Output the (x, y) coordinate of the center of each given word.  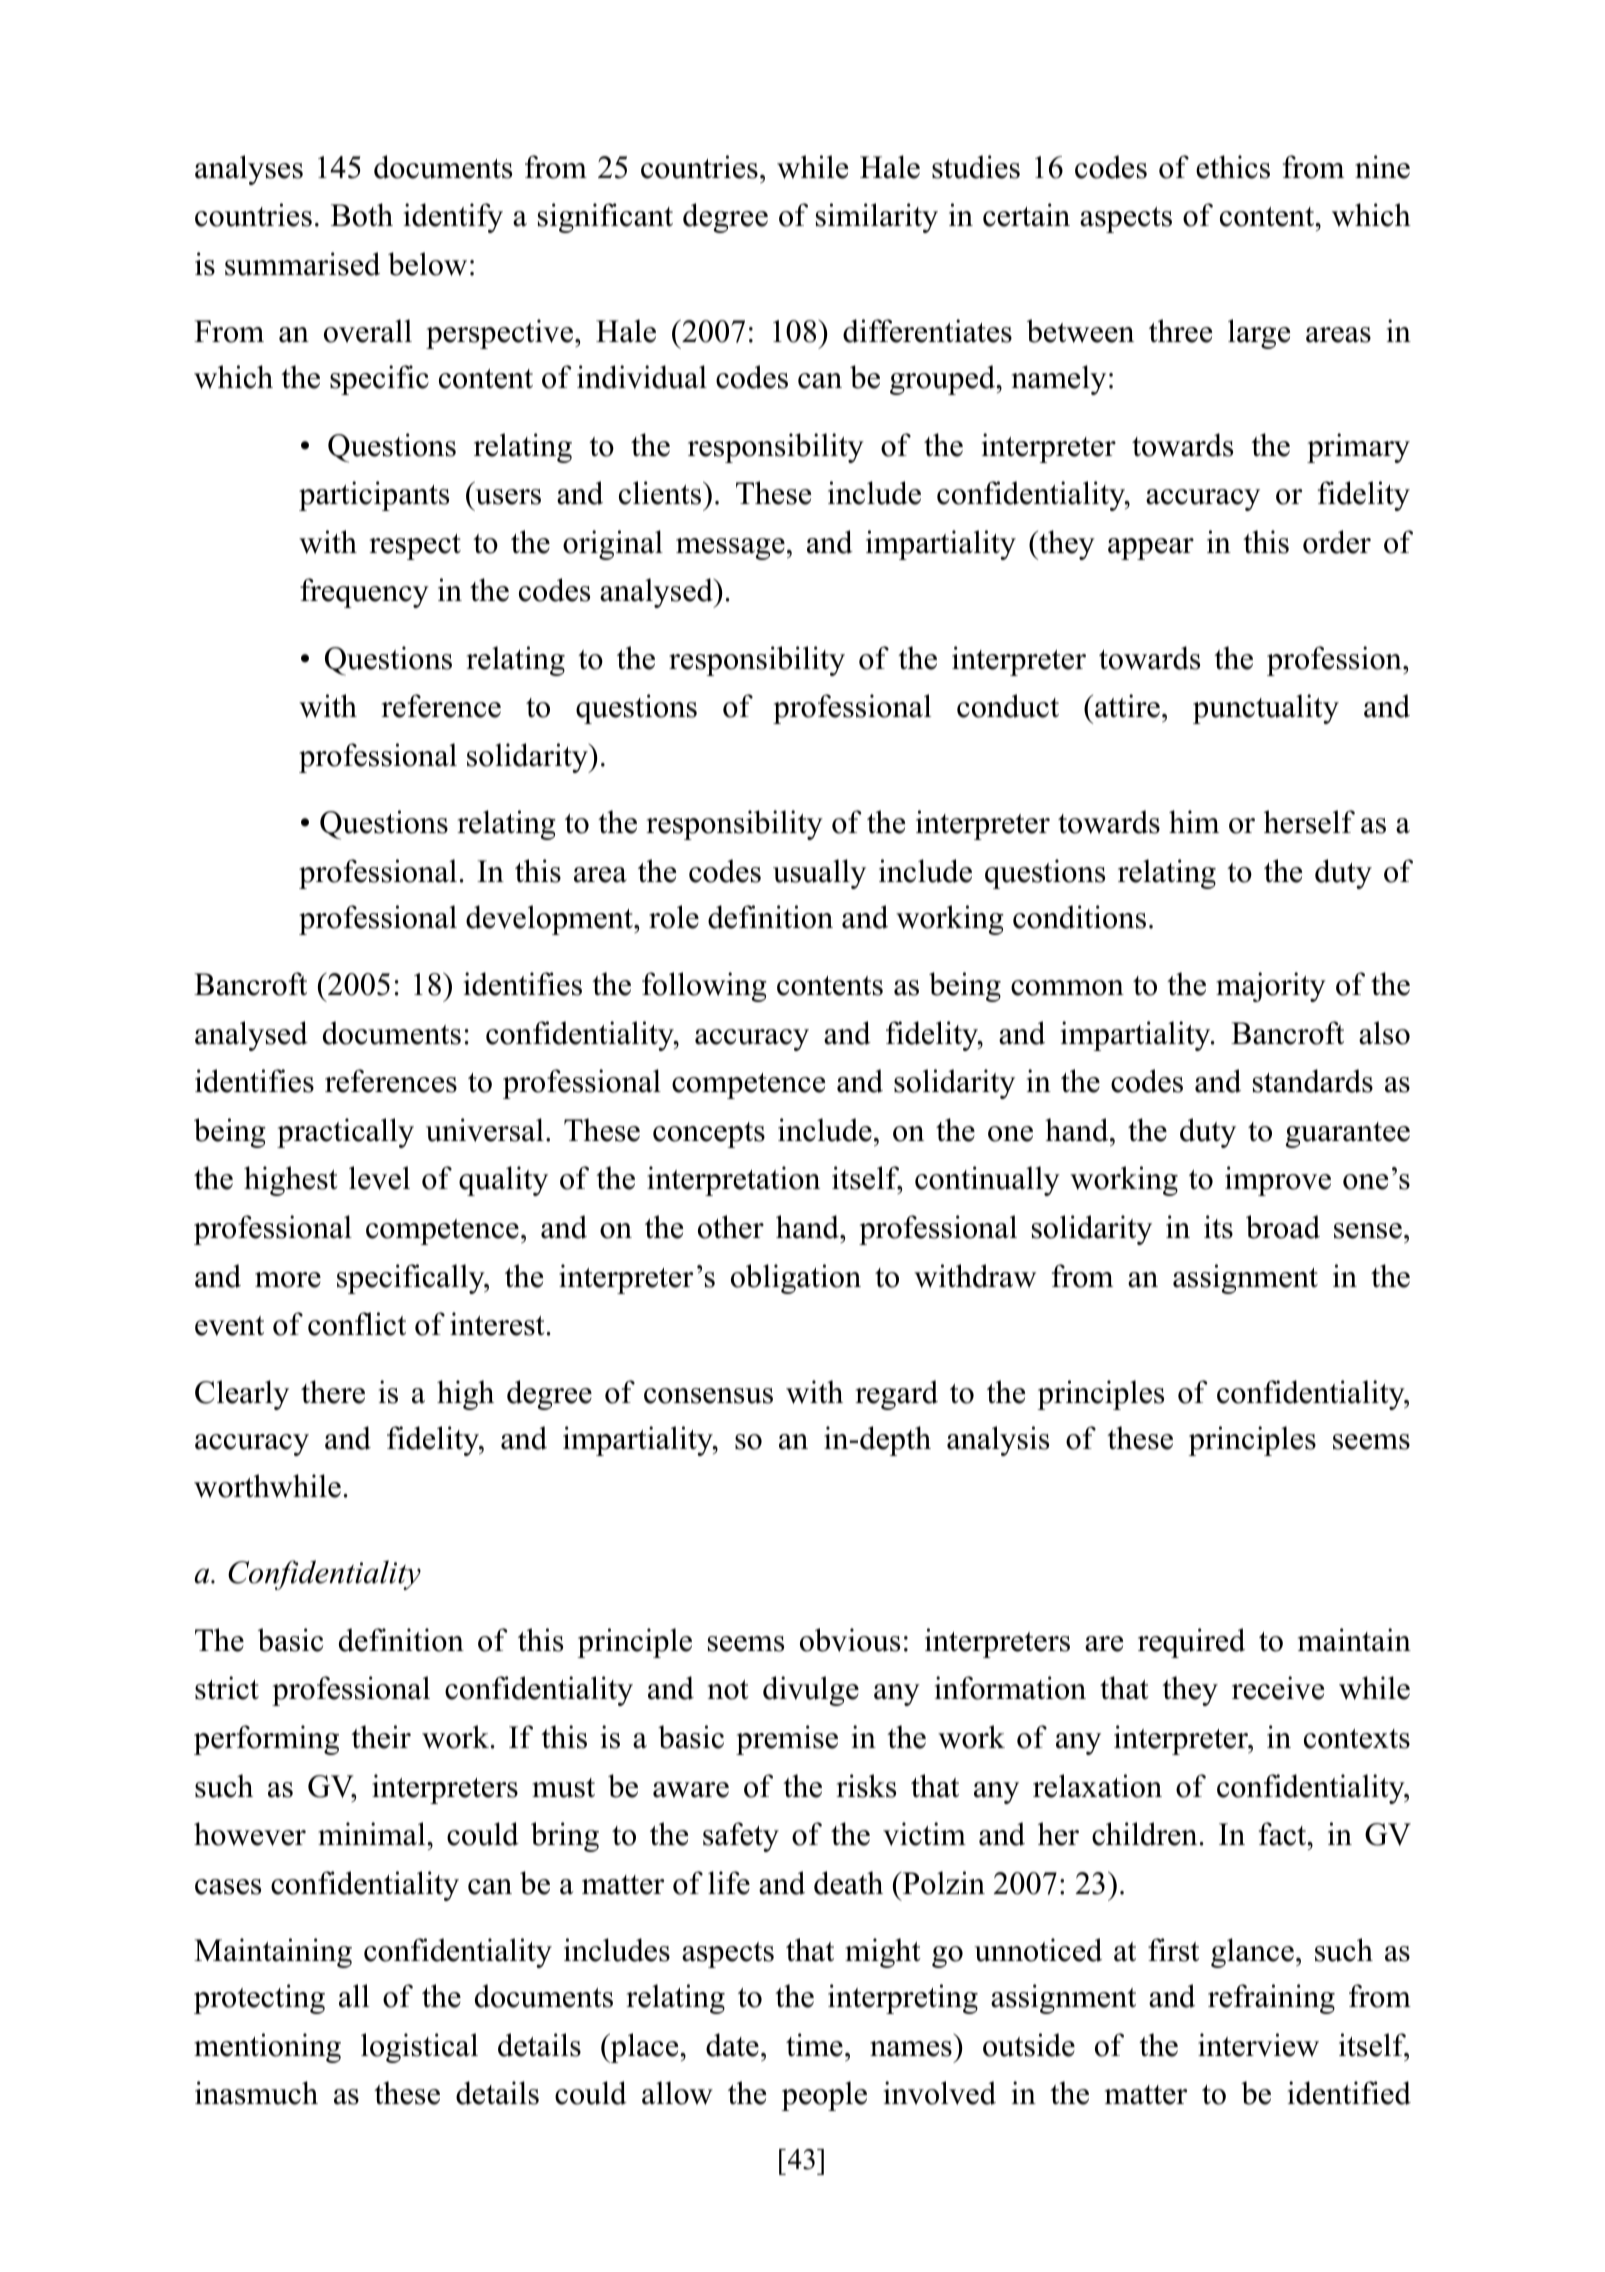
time (814, 2045)
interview (1258, 2045)
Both (362, 215)
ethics (1233, 167)
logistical (419, 2048)
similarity (877, 218)
